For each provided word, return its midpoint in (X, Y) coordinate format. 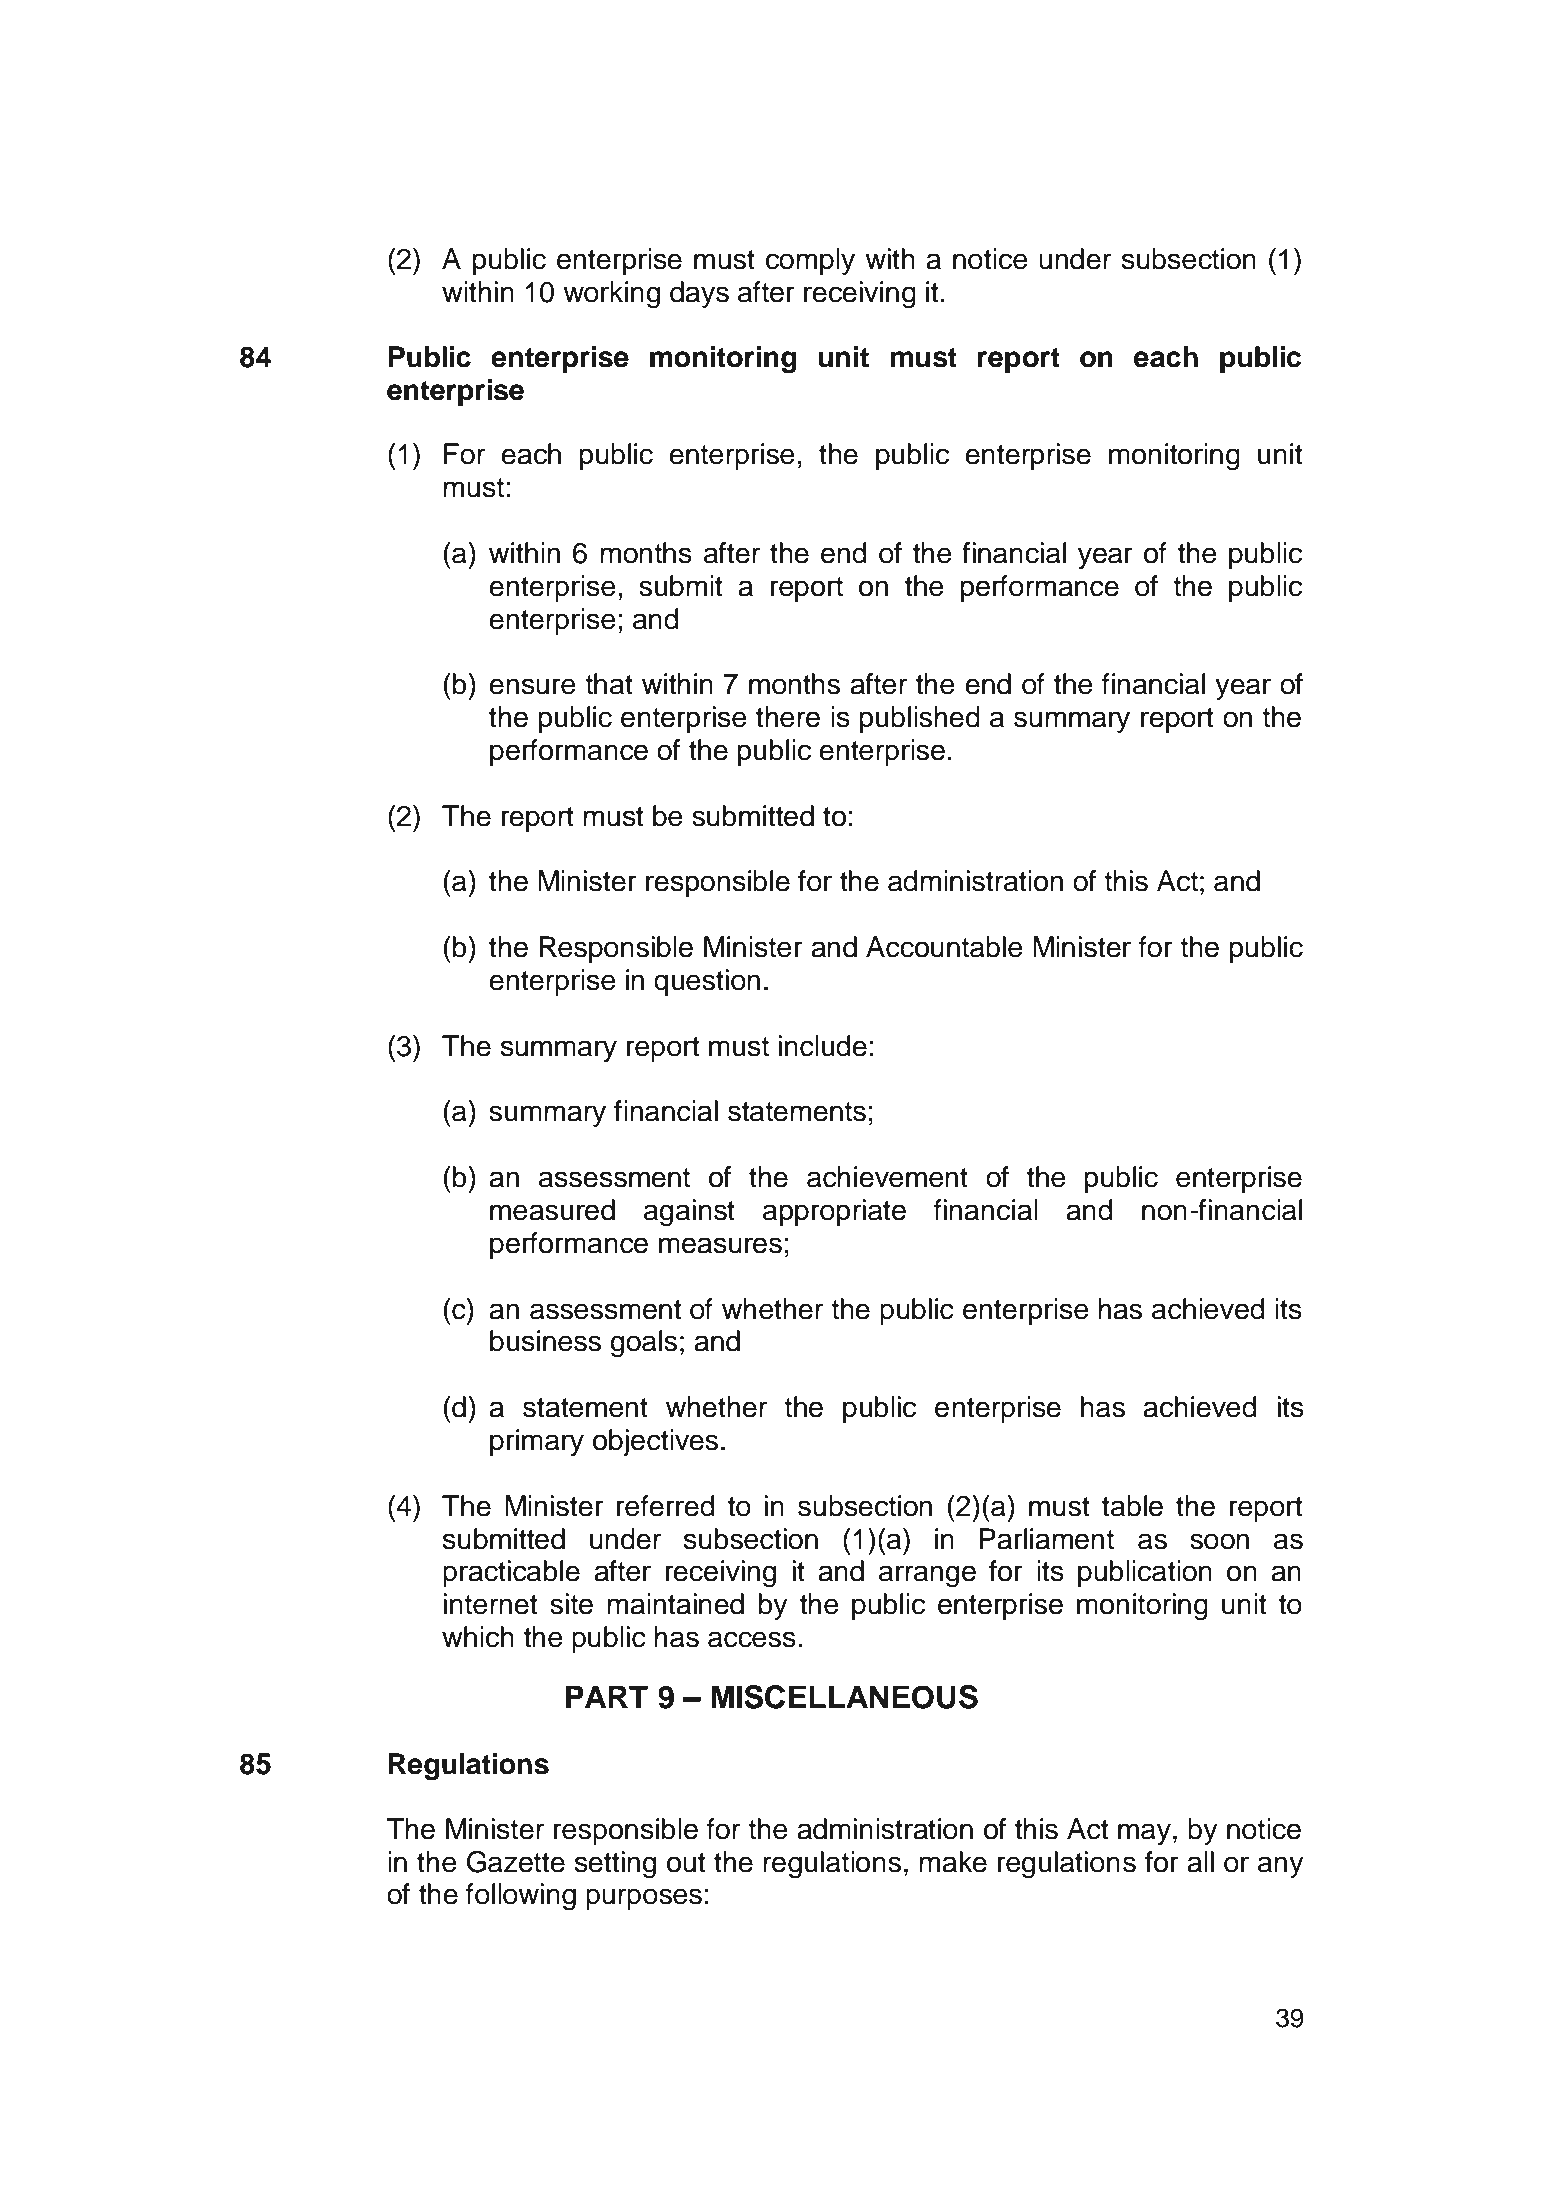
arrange (927, 1576)
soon (1220, 1541)
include (822, 1046)
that (609, 684)
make (953, 1862)
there (788, 717)
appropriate (834, 1212)
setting (615, 1865)
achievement (887, 1177)
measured (552, 1210)
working (611, 295)
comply (810, 261)
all (1200, 1862)
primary (537, 1442)
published (920, 719)
